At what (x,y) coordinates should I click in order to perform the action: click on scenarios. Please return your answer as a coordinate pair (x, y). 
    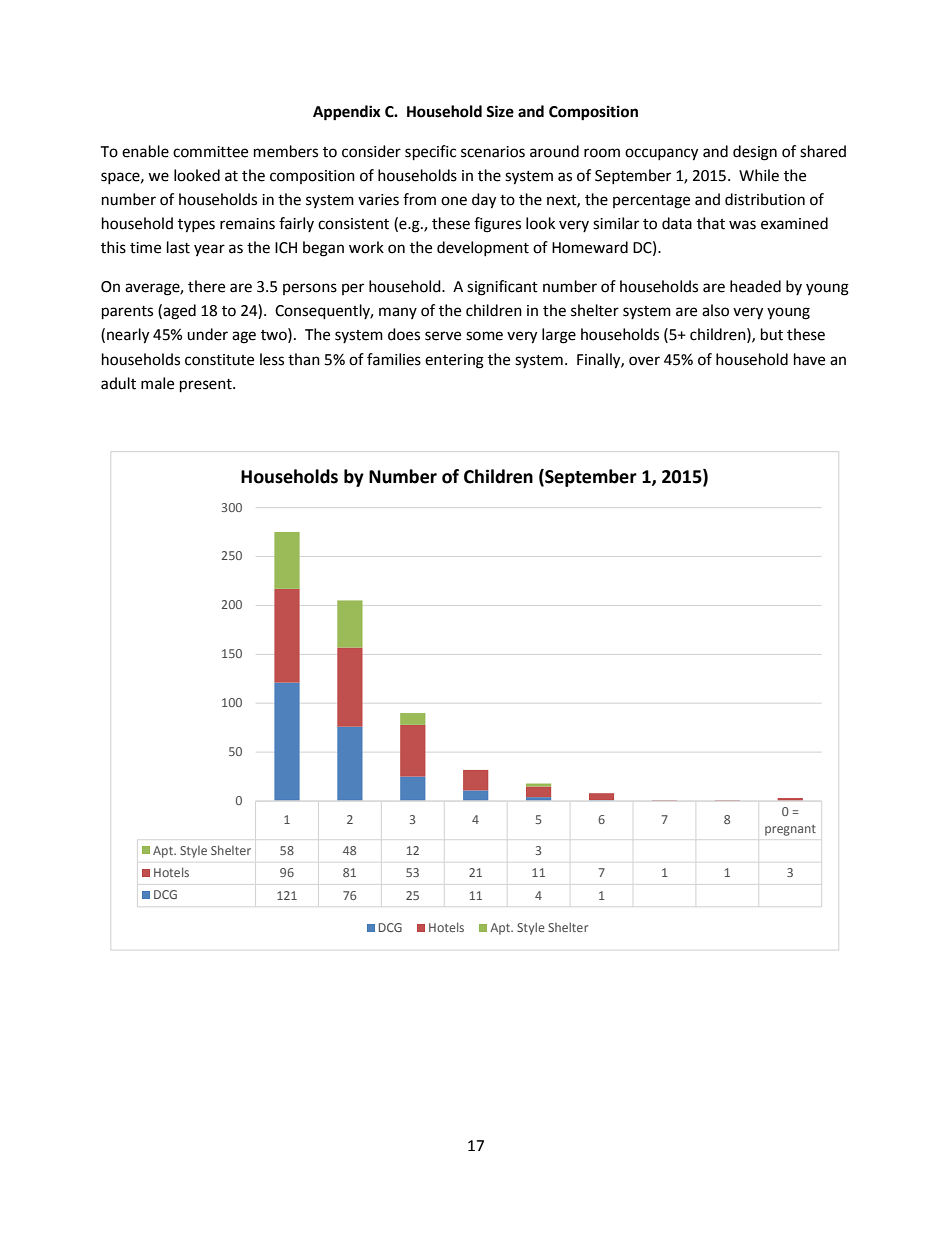
    Looking at the image, I should click on (493, 152).
